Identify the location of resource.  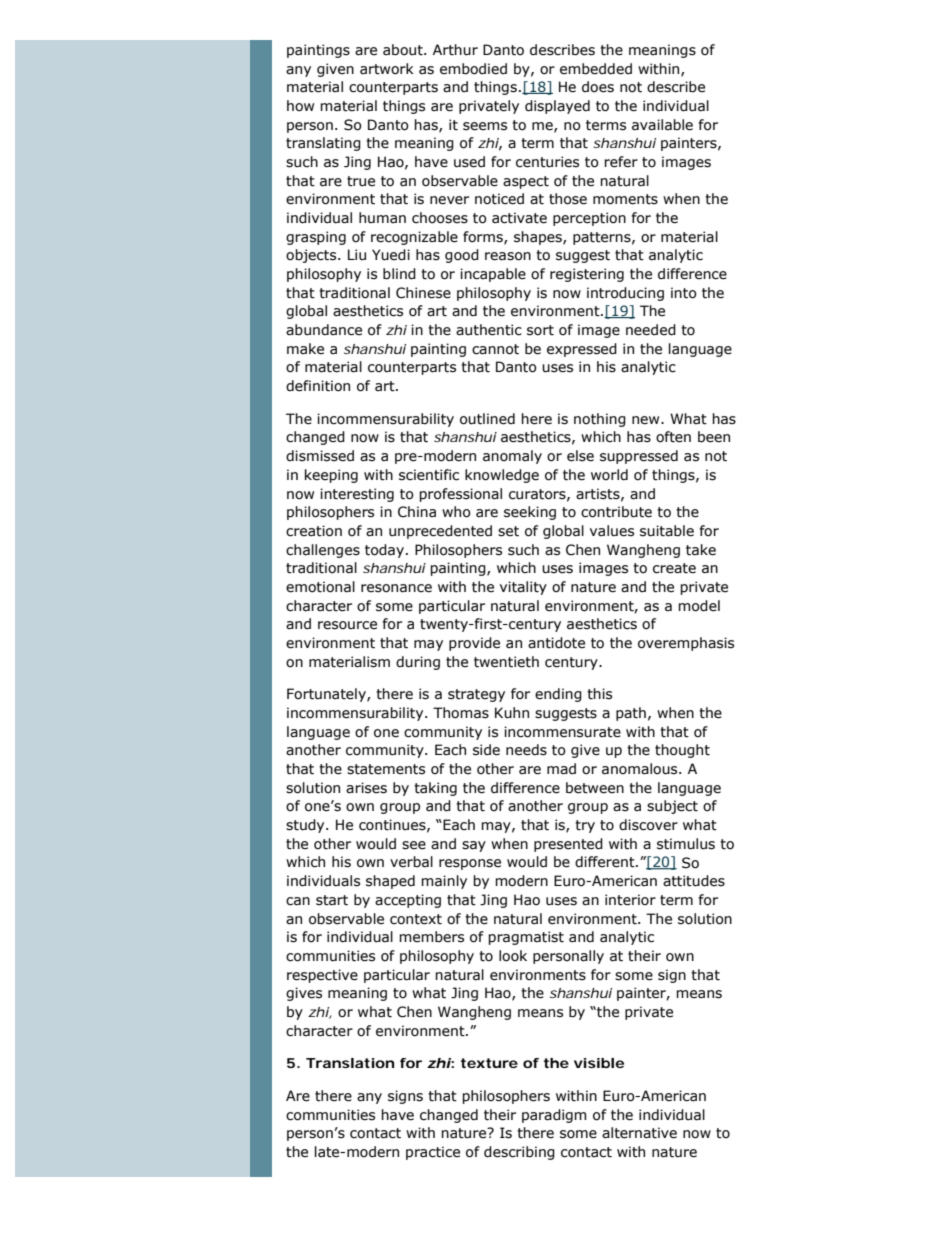
(347, 625).
